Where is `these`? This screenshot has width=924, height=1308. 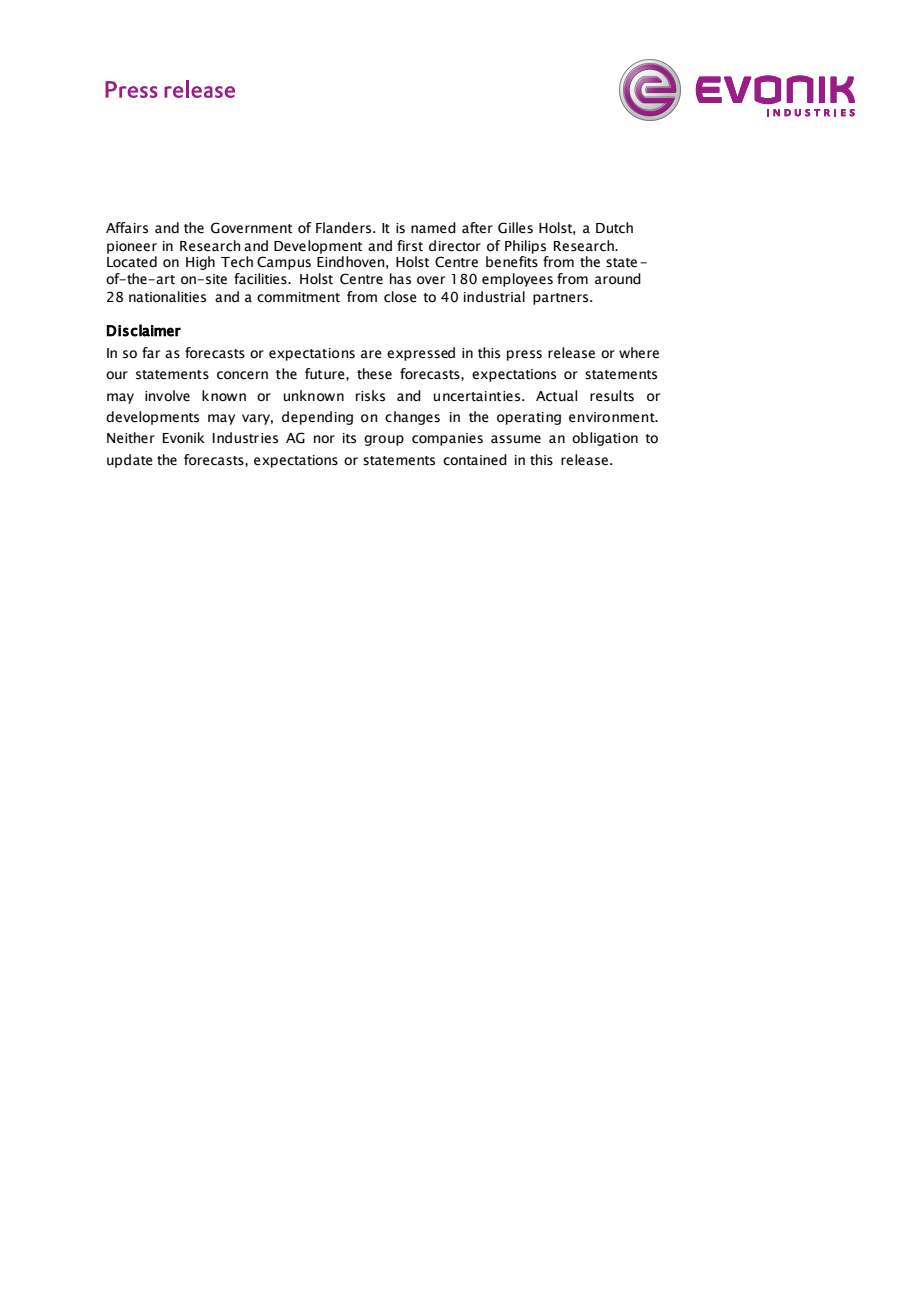
these is located at coordinates (374, 374).
